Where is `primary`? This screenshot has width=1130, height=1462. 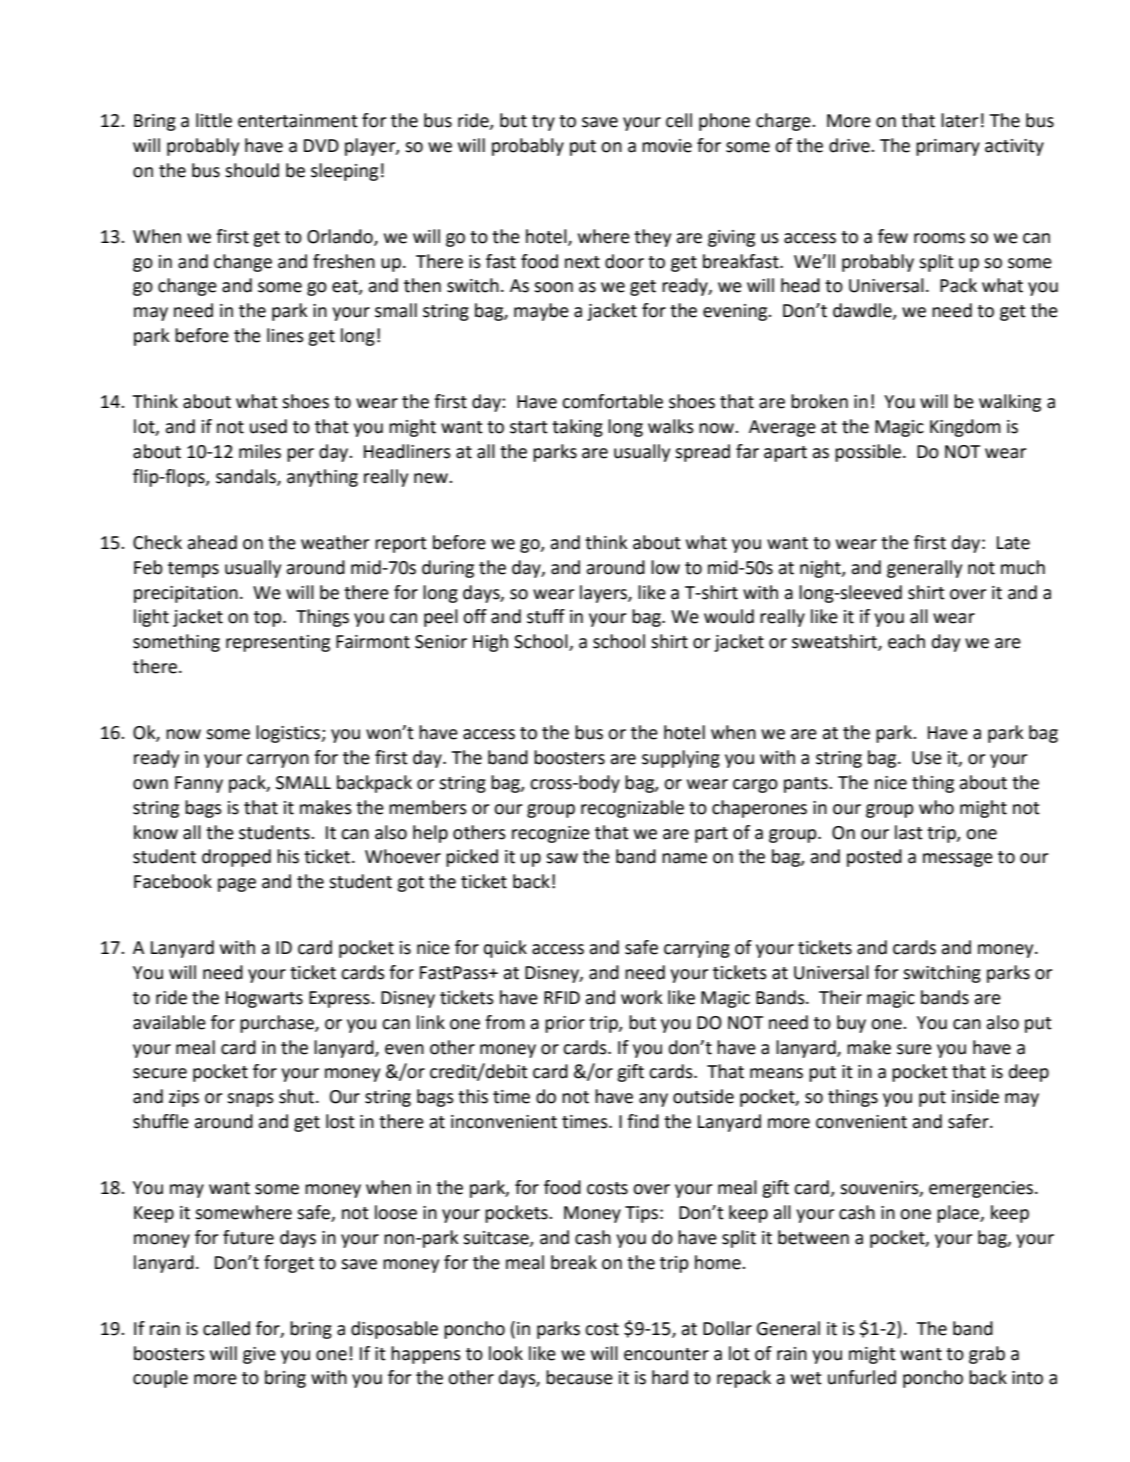 primary is located at coordinates (948, 147).
